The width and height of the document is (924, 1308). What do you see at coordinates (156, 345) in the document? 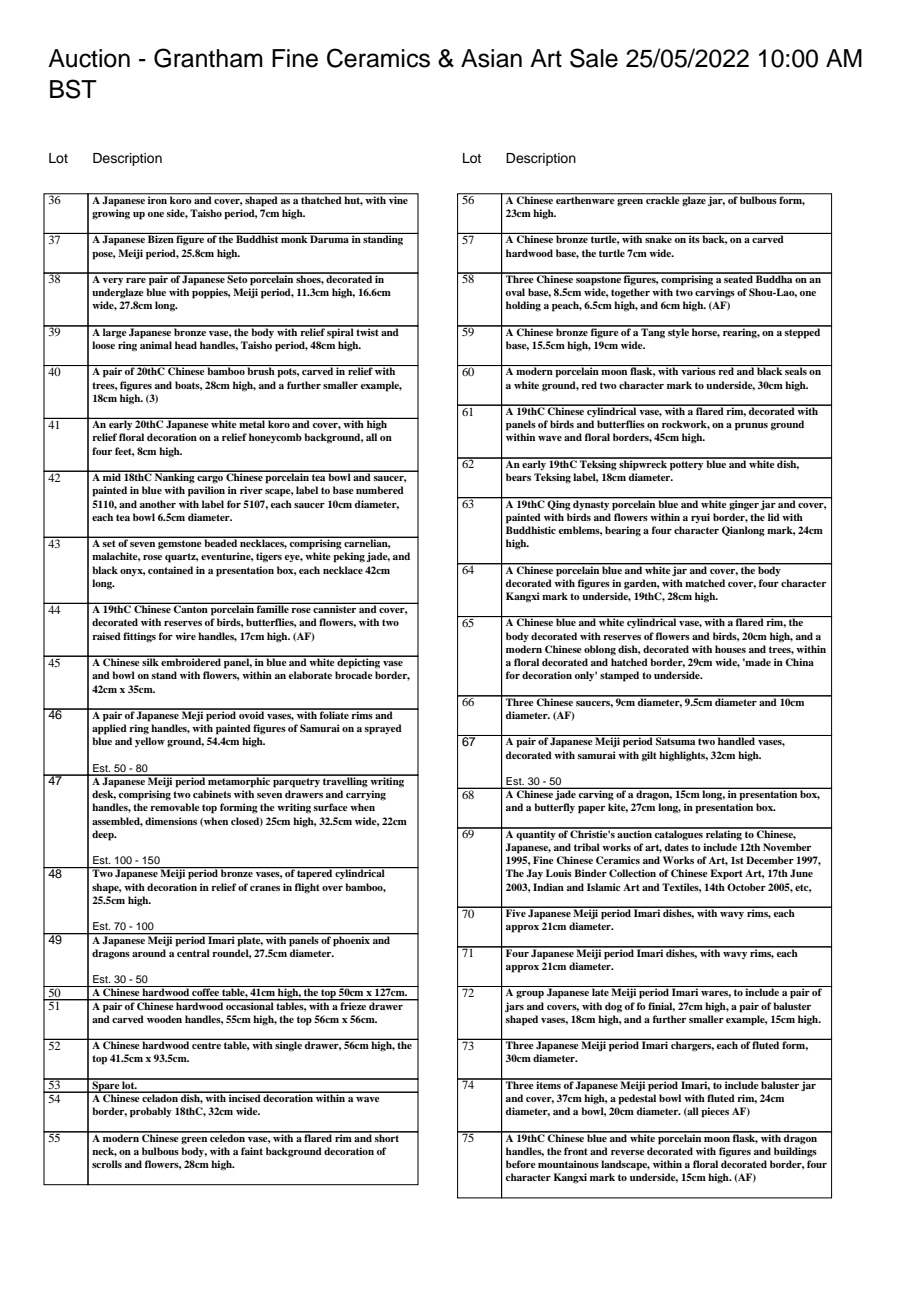
I see `animal` at bounding box center [156, 345].
